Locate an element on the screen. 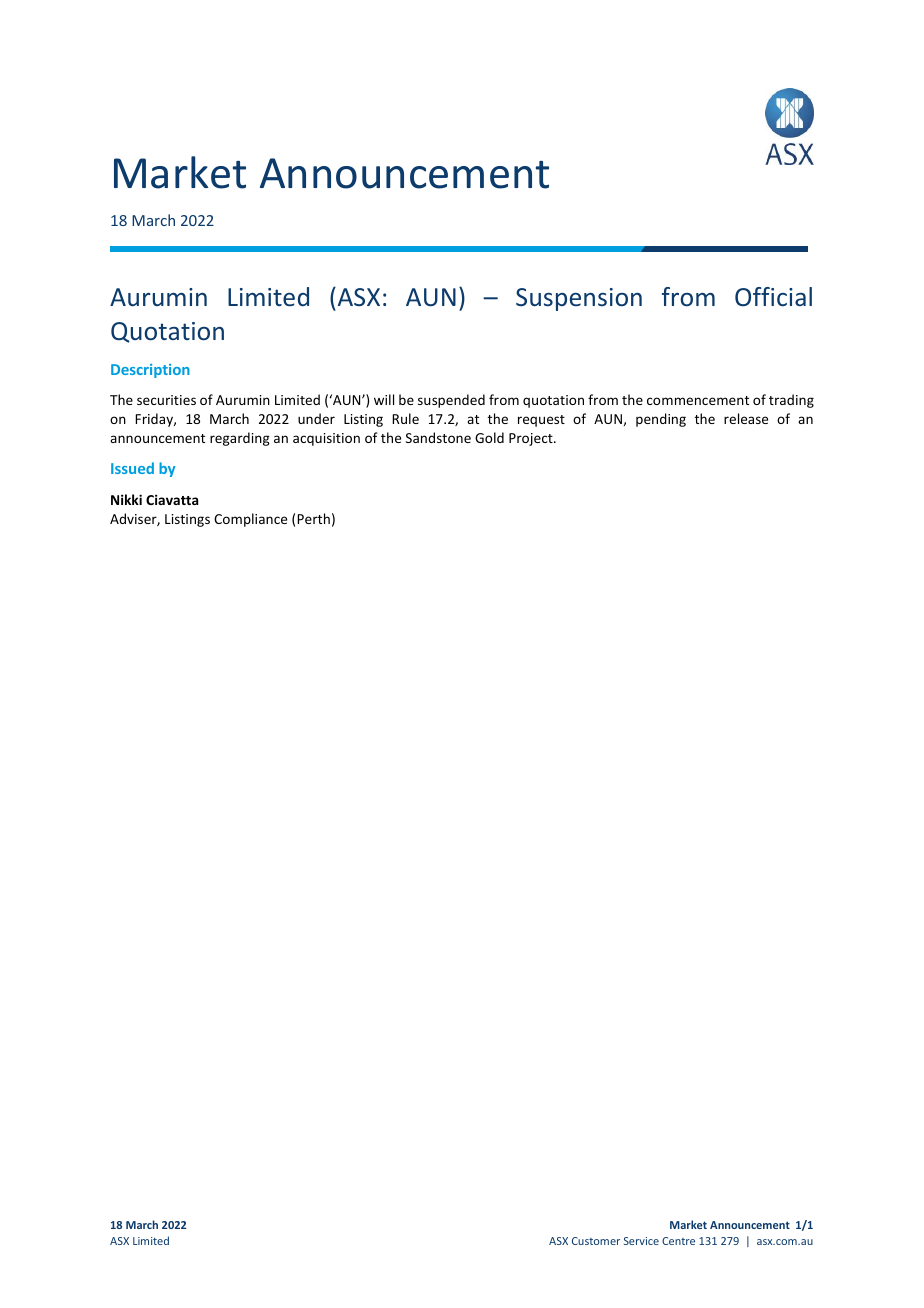 This screenshot has width=924, height=1308. request is located at coordinates (541, 421).
